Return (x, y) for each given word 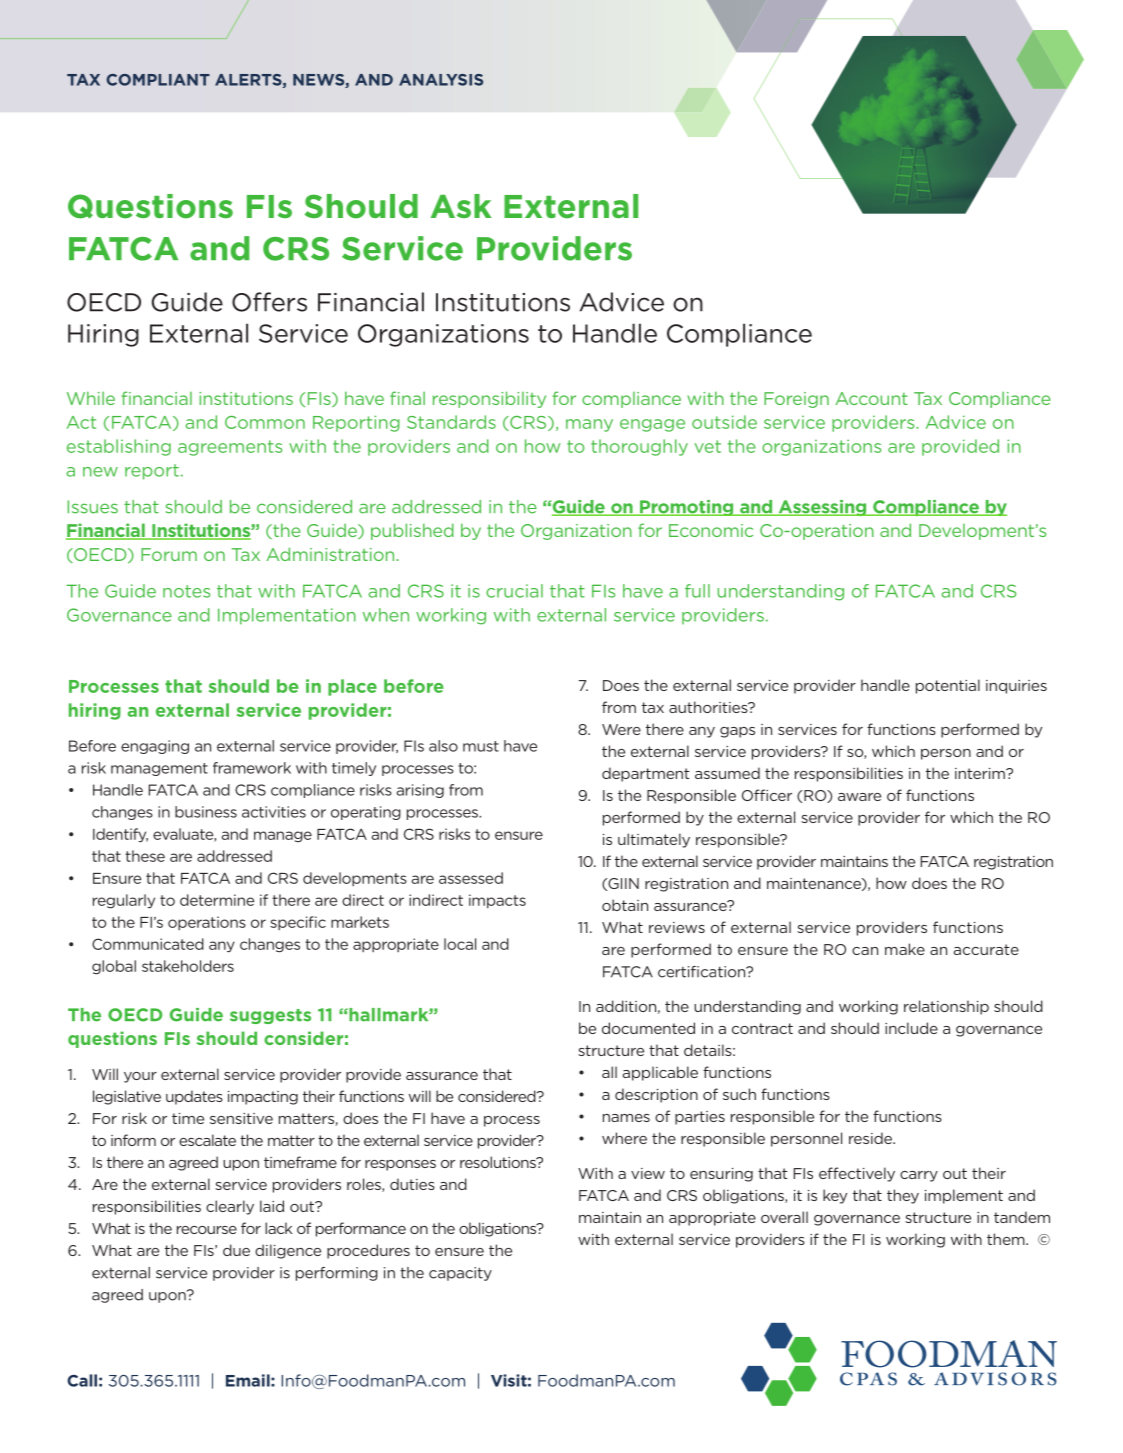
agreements (230, 448)
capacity (460, 1274)
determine (217, 900)
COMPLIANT (158, 80)
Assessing (822, 508)
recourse (207, 1230)
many (589, 425)
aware (859, 797)
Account (872, 398)
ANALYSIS (441, 80)
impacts (497, 901)
